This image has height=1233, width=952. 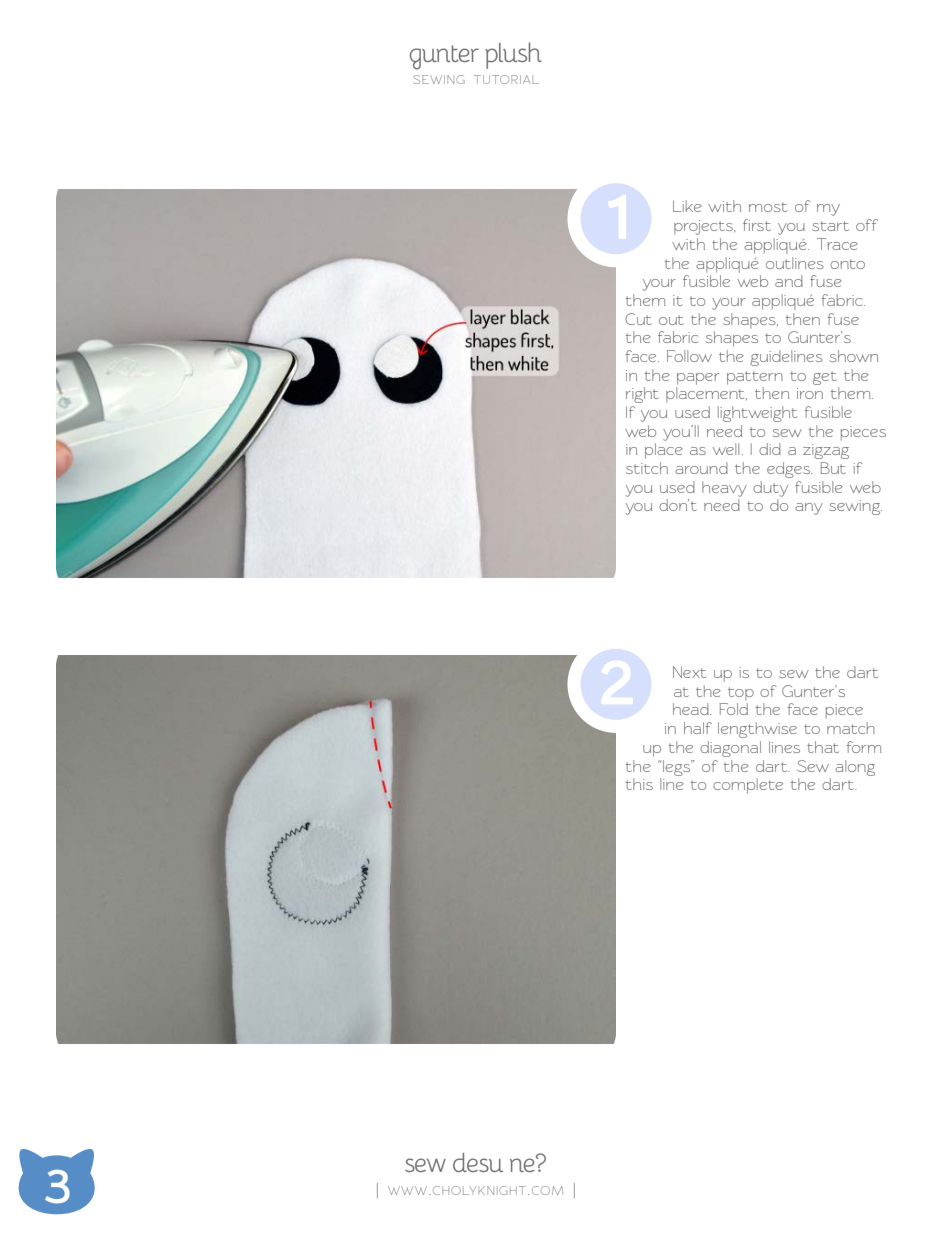 What do you see at coordinates (768, 207) in the image?
I see `most` at bounding box center [768, 207].
